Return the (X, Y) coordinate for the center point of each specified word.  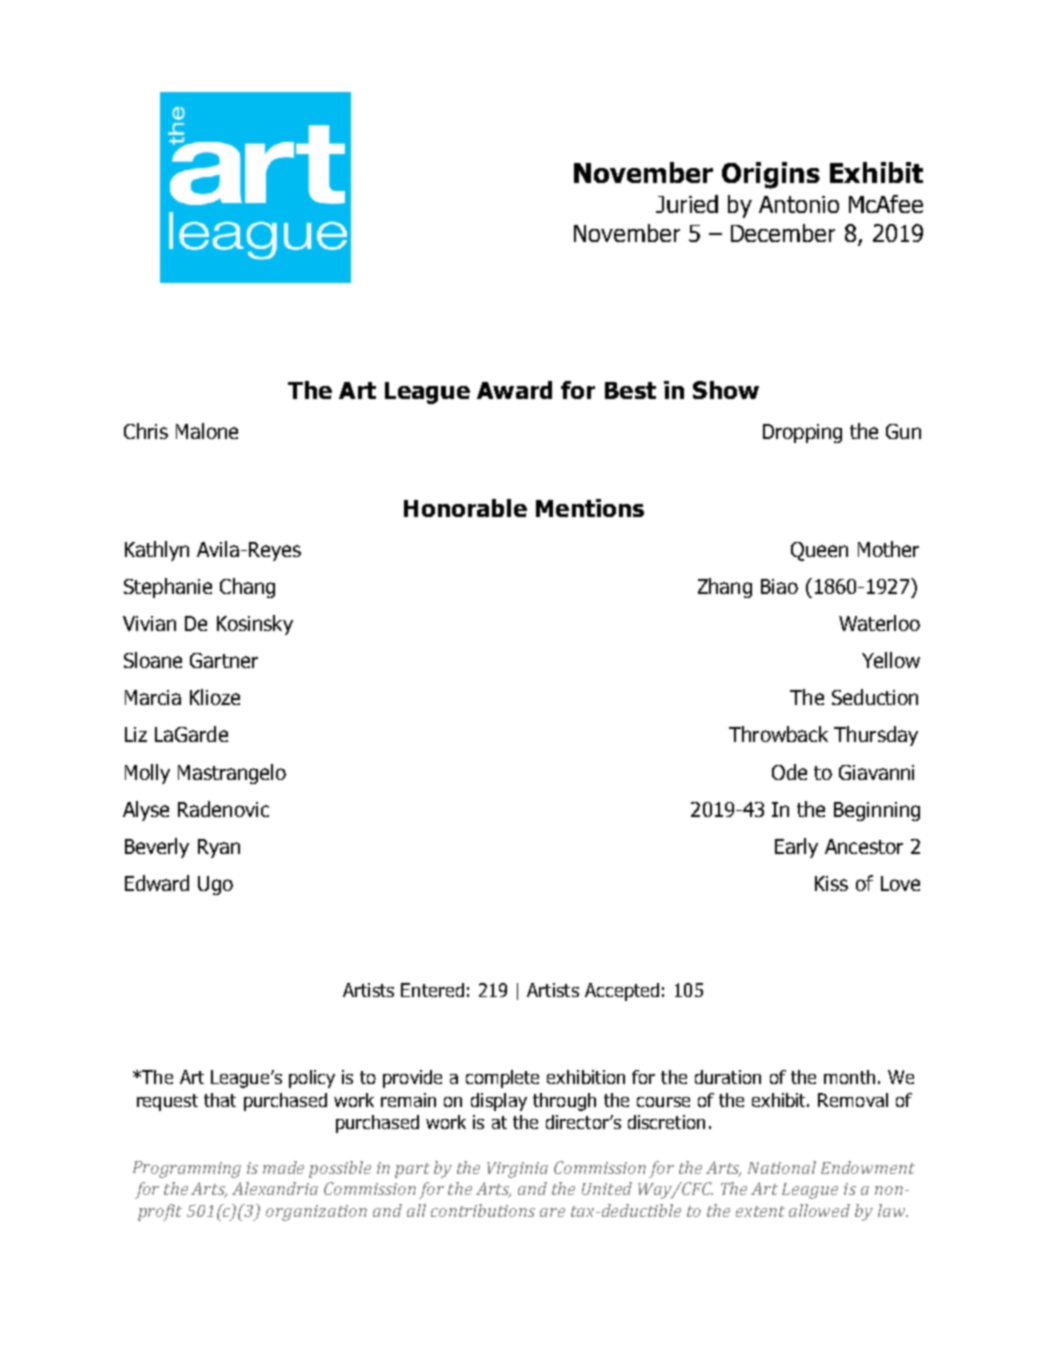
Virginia (517, 1170)
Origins (771, 175)
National (782, 1167)
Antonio (799, 204)
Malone (207, 431)
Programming (187, 1169)
